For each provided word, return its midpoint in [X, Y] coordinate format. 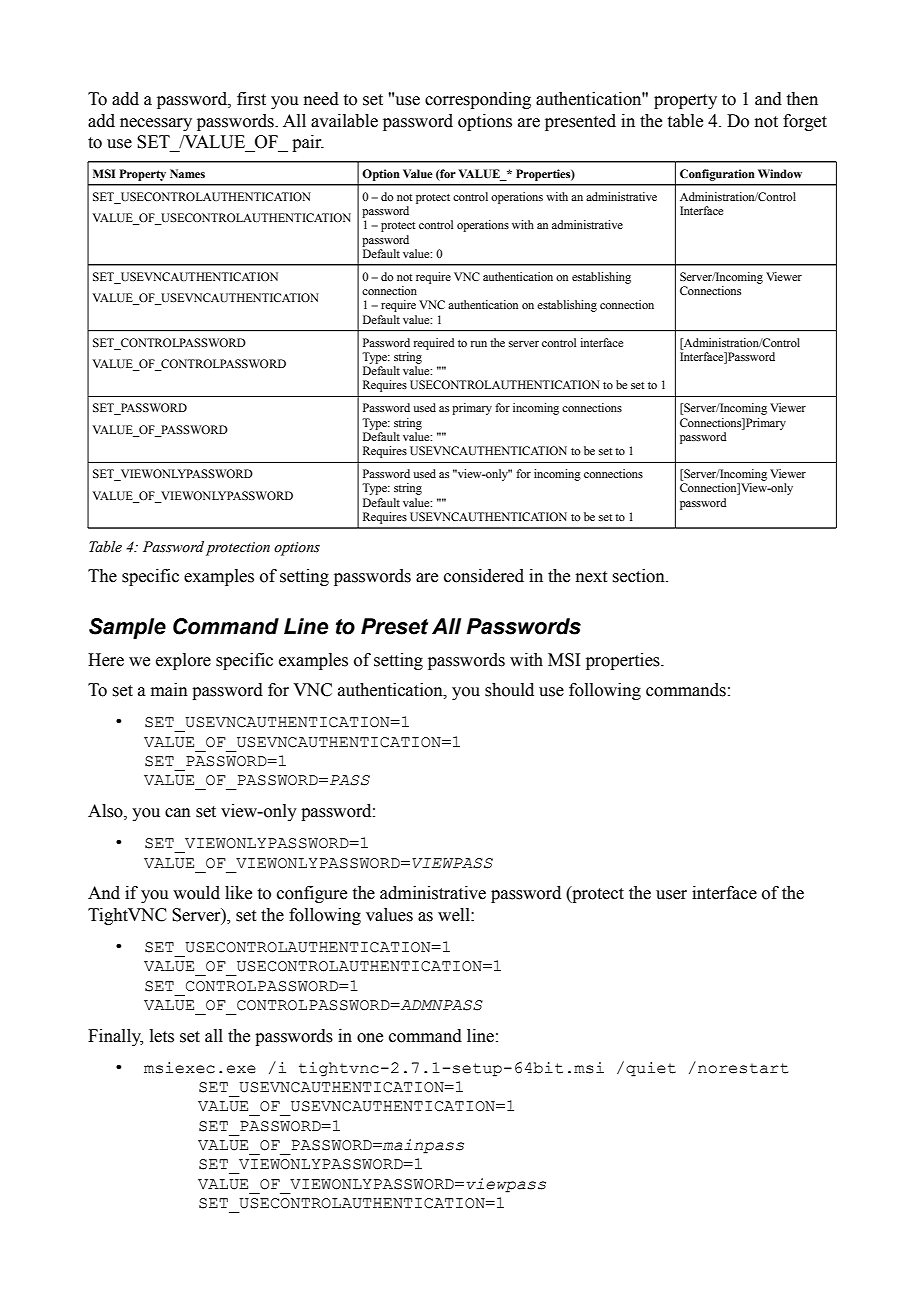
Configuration [717, 175]
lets [162, 1036]
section [639, 576]
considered [484, 576]
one [370, 1038]
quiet [651, 1069]
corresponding [478, 100]
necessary [156, 124]
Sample [127, 628]
